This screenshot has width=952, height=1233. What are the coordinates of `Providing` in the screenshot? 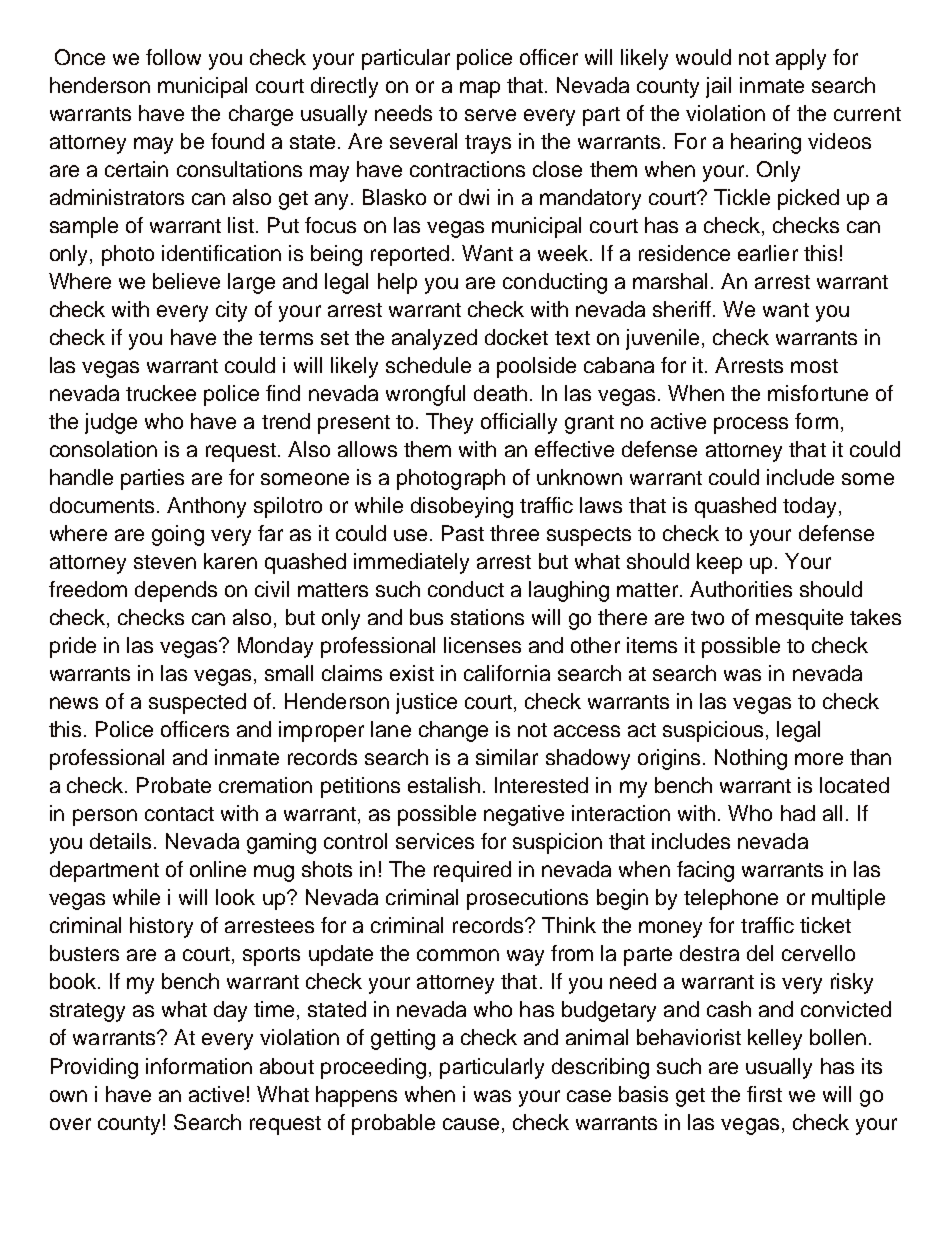 It's located at (94, 1068).
